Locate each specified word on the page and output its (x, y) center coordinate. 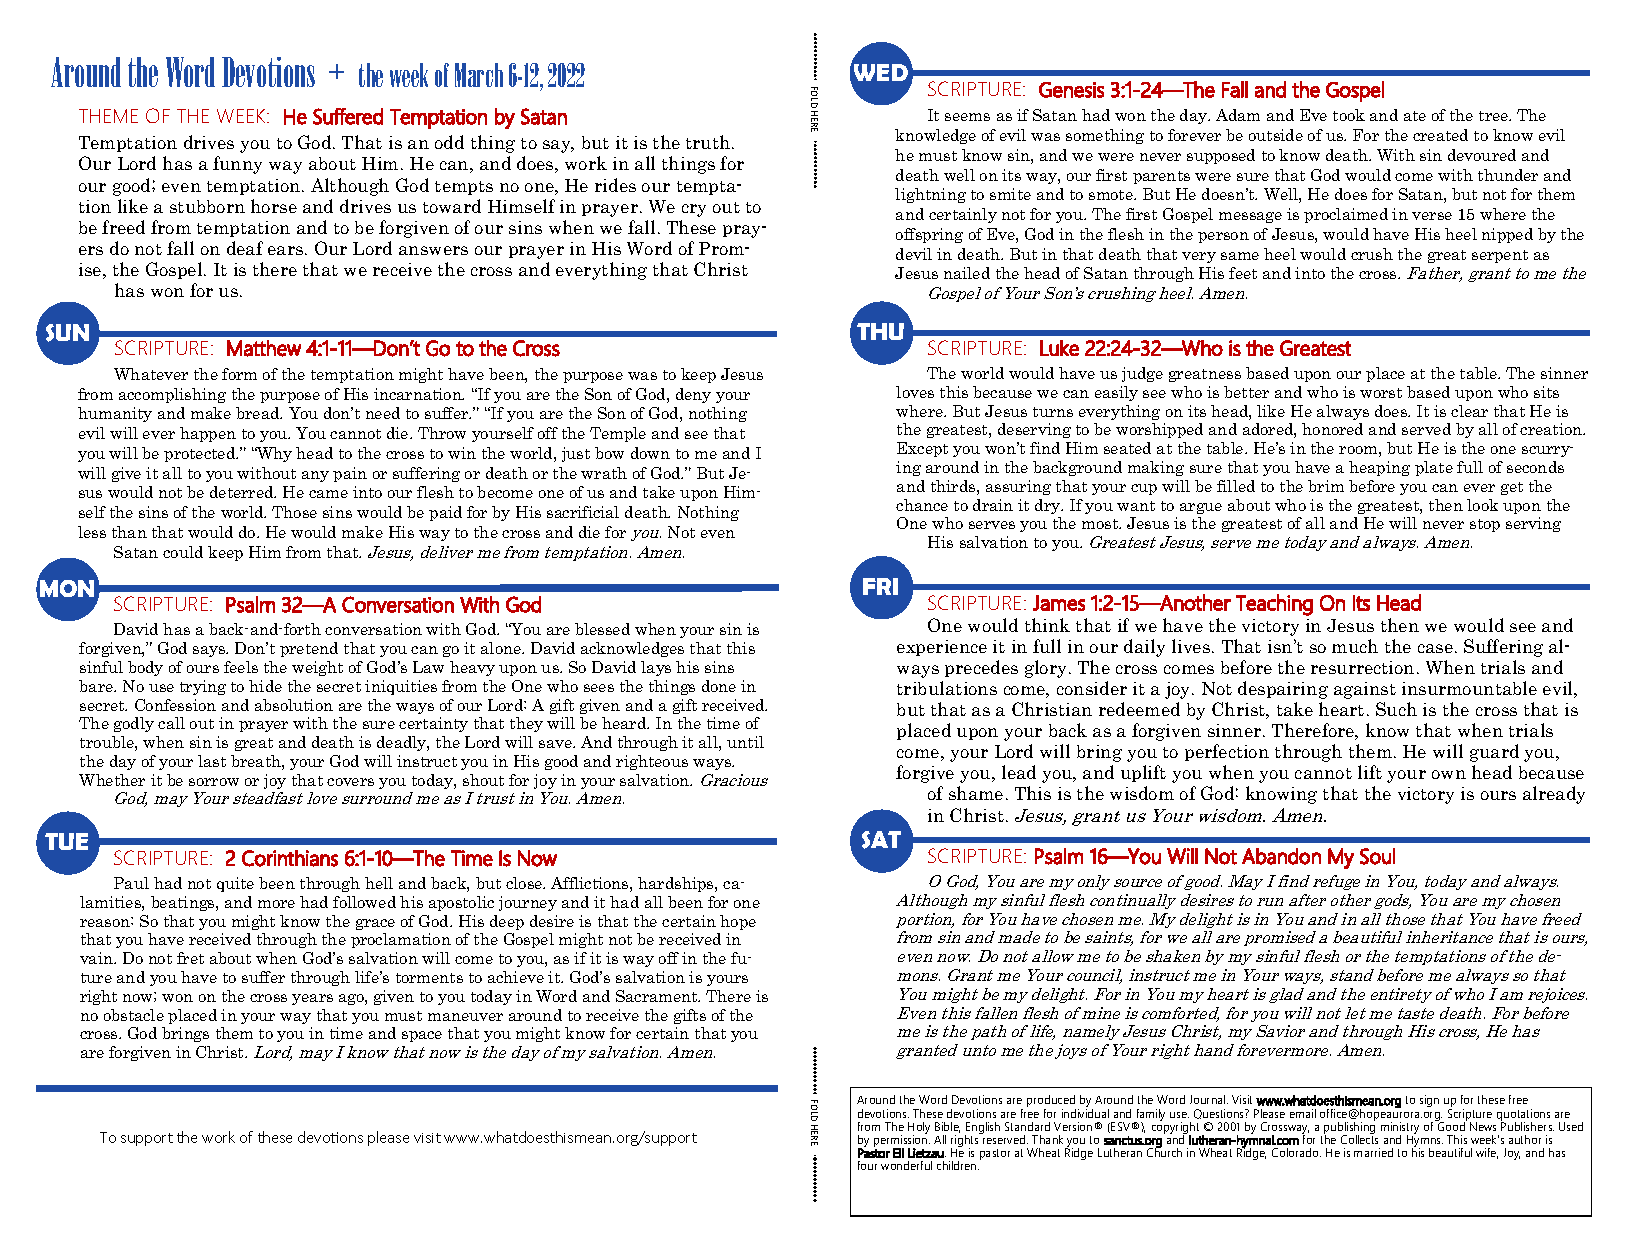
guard (1494, 753)
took (1349, 115)
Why (273, 454)
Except (922, 449)
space (422, 1036)
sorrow (214, 782)
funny (237, 165)
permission (902, 1141)
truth (709, 142)
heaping (1379, 468)
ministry (1400, 1129)
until (745, 742)
